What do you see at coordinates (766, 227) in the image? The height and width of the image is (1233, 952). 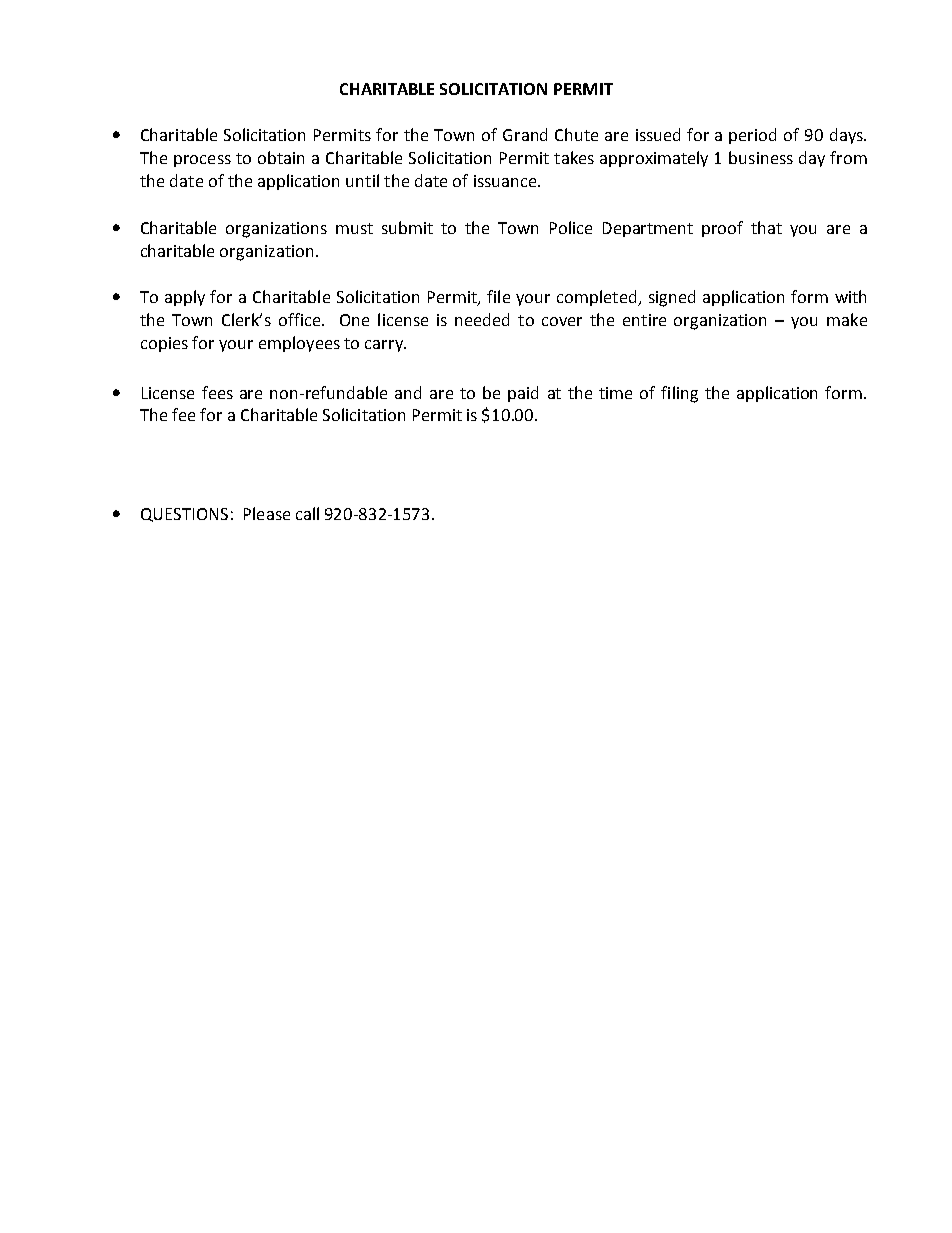 I see `that` at bounding box center [766, 227].
